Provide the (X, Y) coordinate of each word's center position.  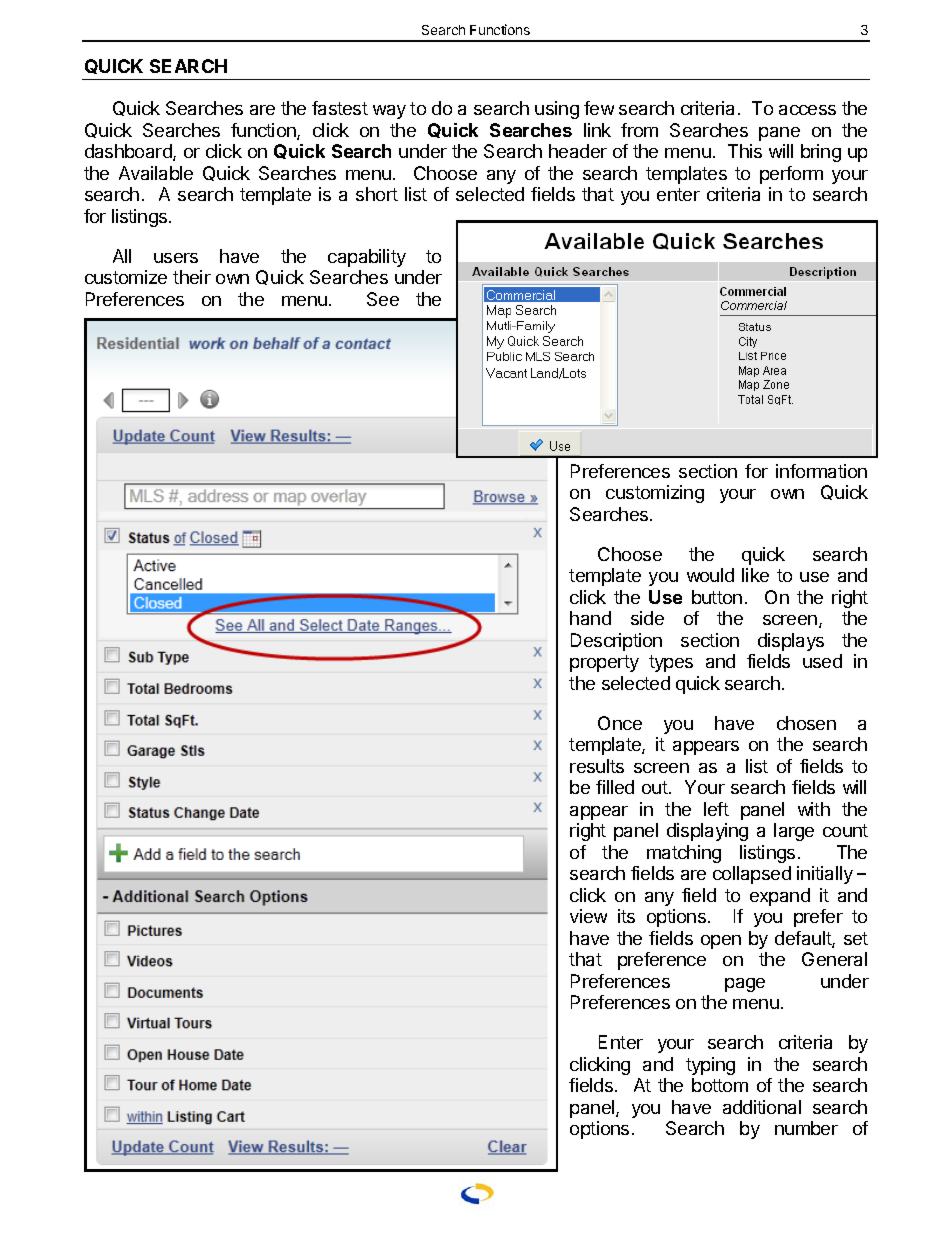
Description (616, 642)
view (588, 916)
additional (762, 1107)
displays (791, 642)
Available (156, 173)
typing (710, 1066)
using (557, 110)
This (745, 151)
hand (590, 618)
